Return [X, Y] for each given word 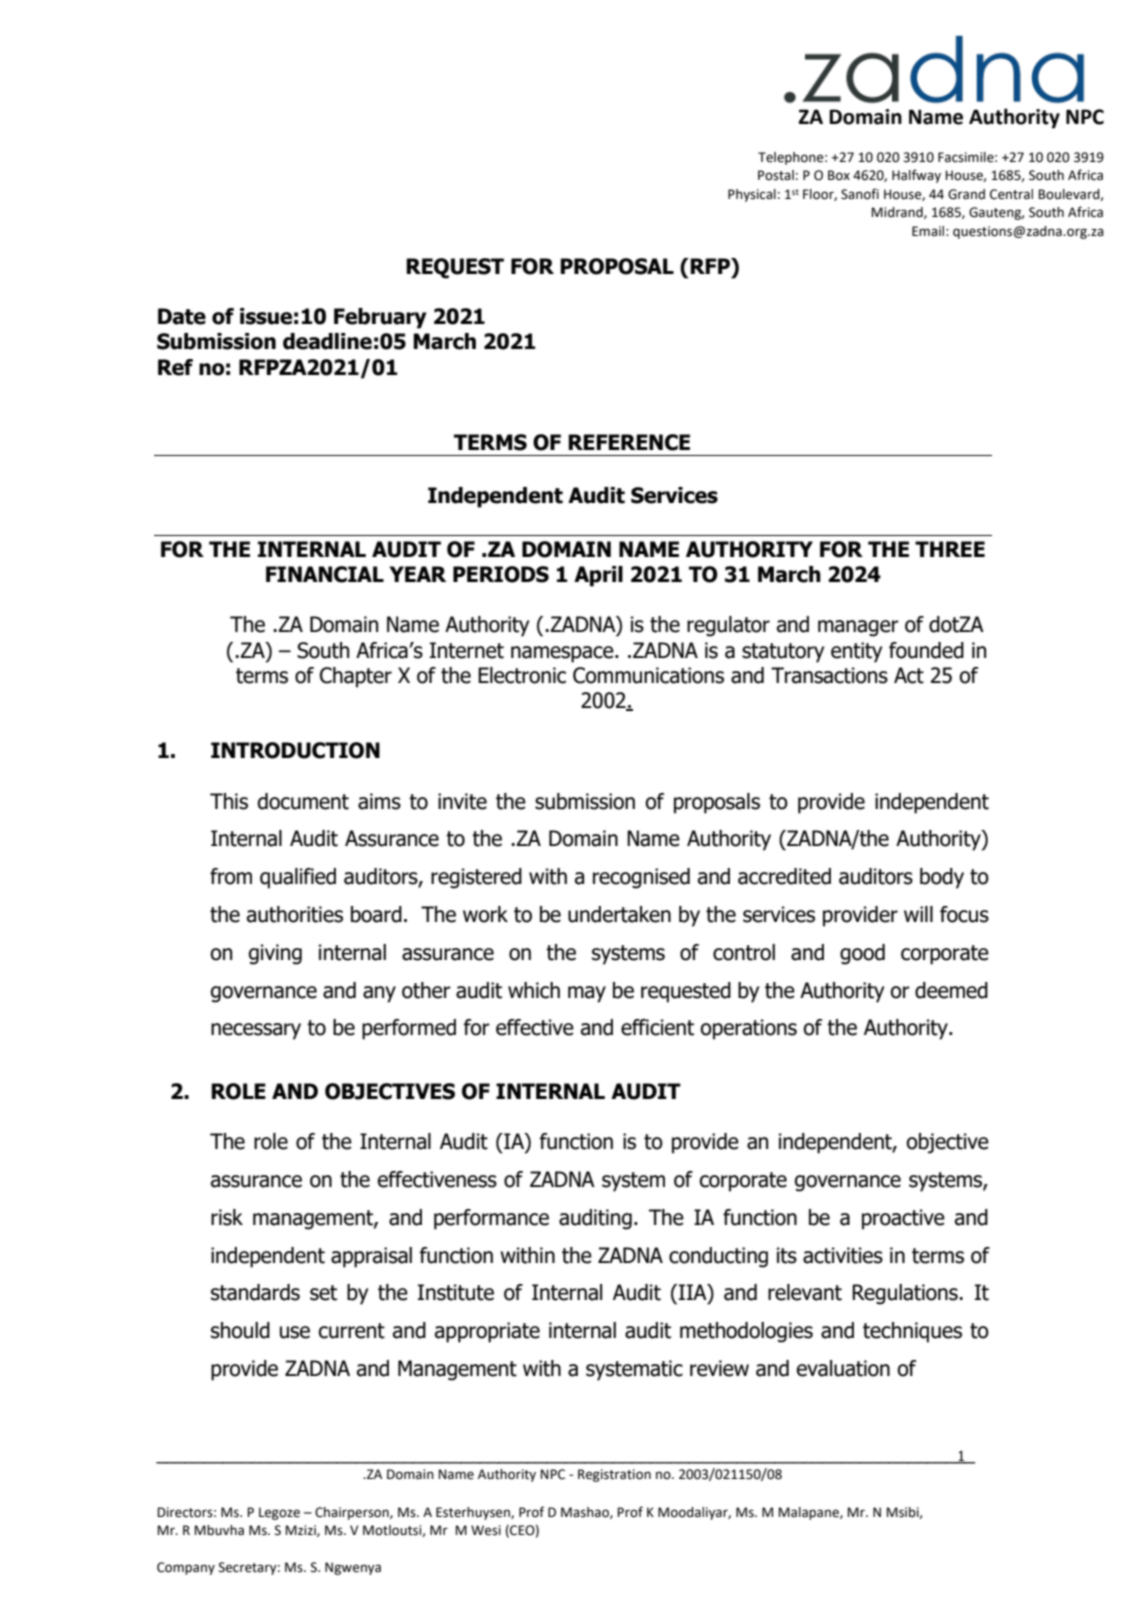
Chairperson [353, 1513]
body [942, 878]
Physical [752, 195]
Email [929, 231]
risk [227, 1217]
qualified [298, 878]
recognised [641, 878]
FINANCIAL [325, 574]
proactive [903, 1219]
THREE [950, 549]
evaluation [843, 1368]
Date [182, 316]
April [598, 576]
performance [491, 1219]
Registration [614, 1475]
